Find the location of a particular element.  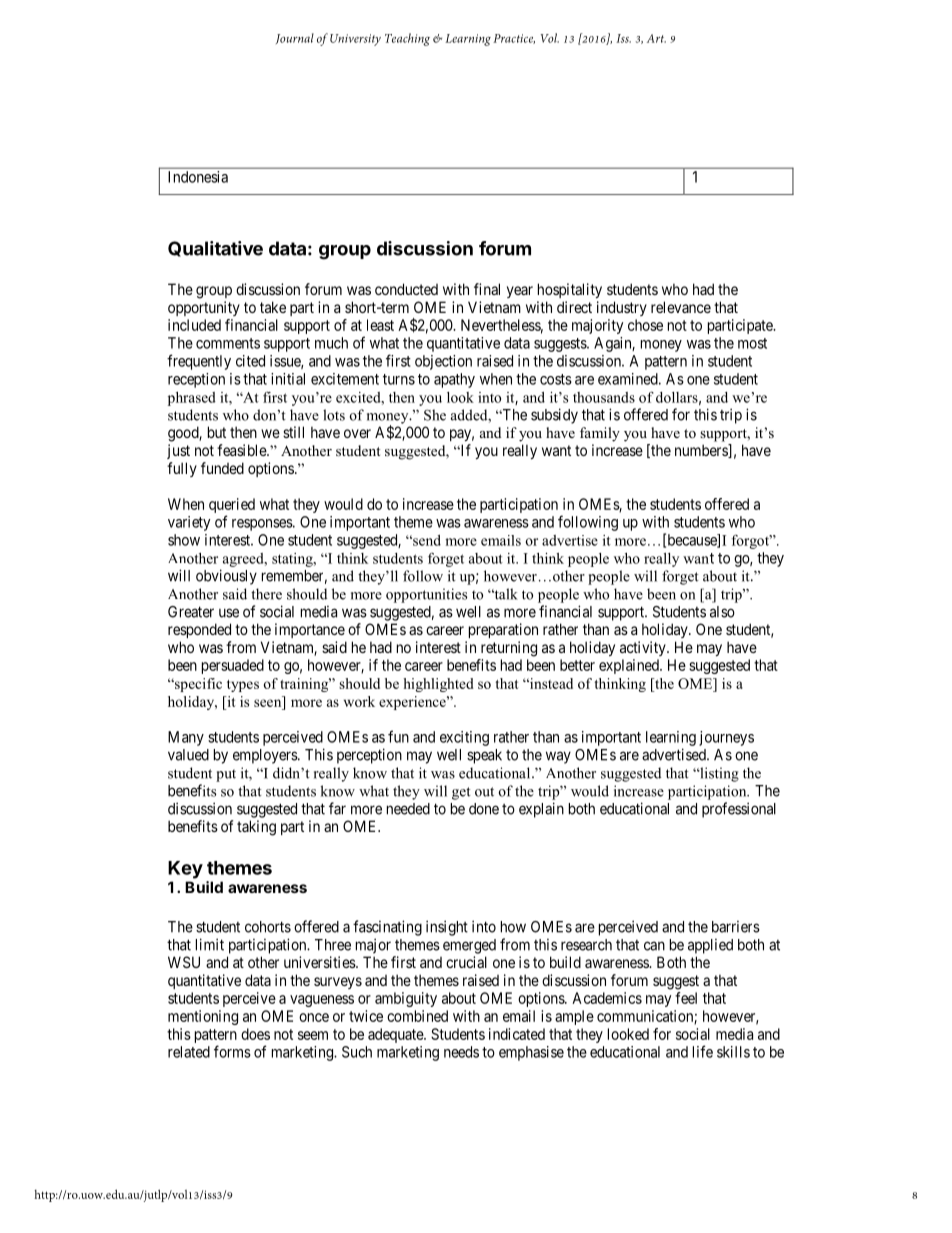

activity is located at coordinates (644, 648).
